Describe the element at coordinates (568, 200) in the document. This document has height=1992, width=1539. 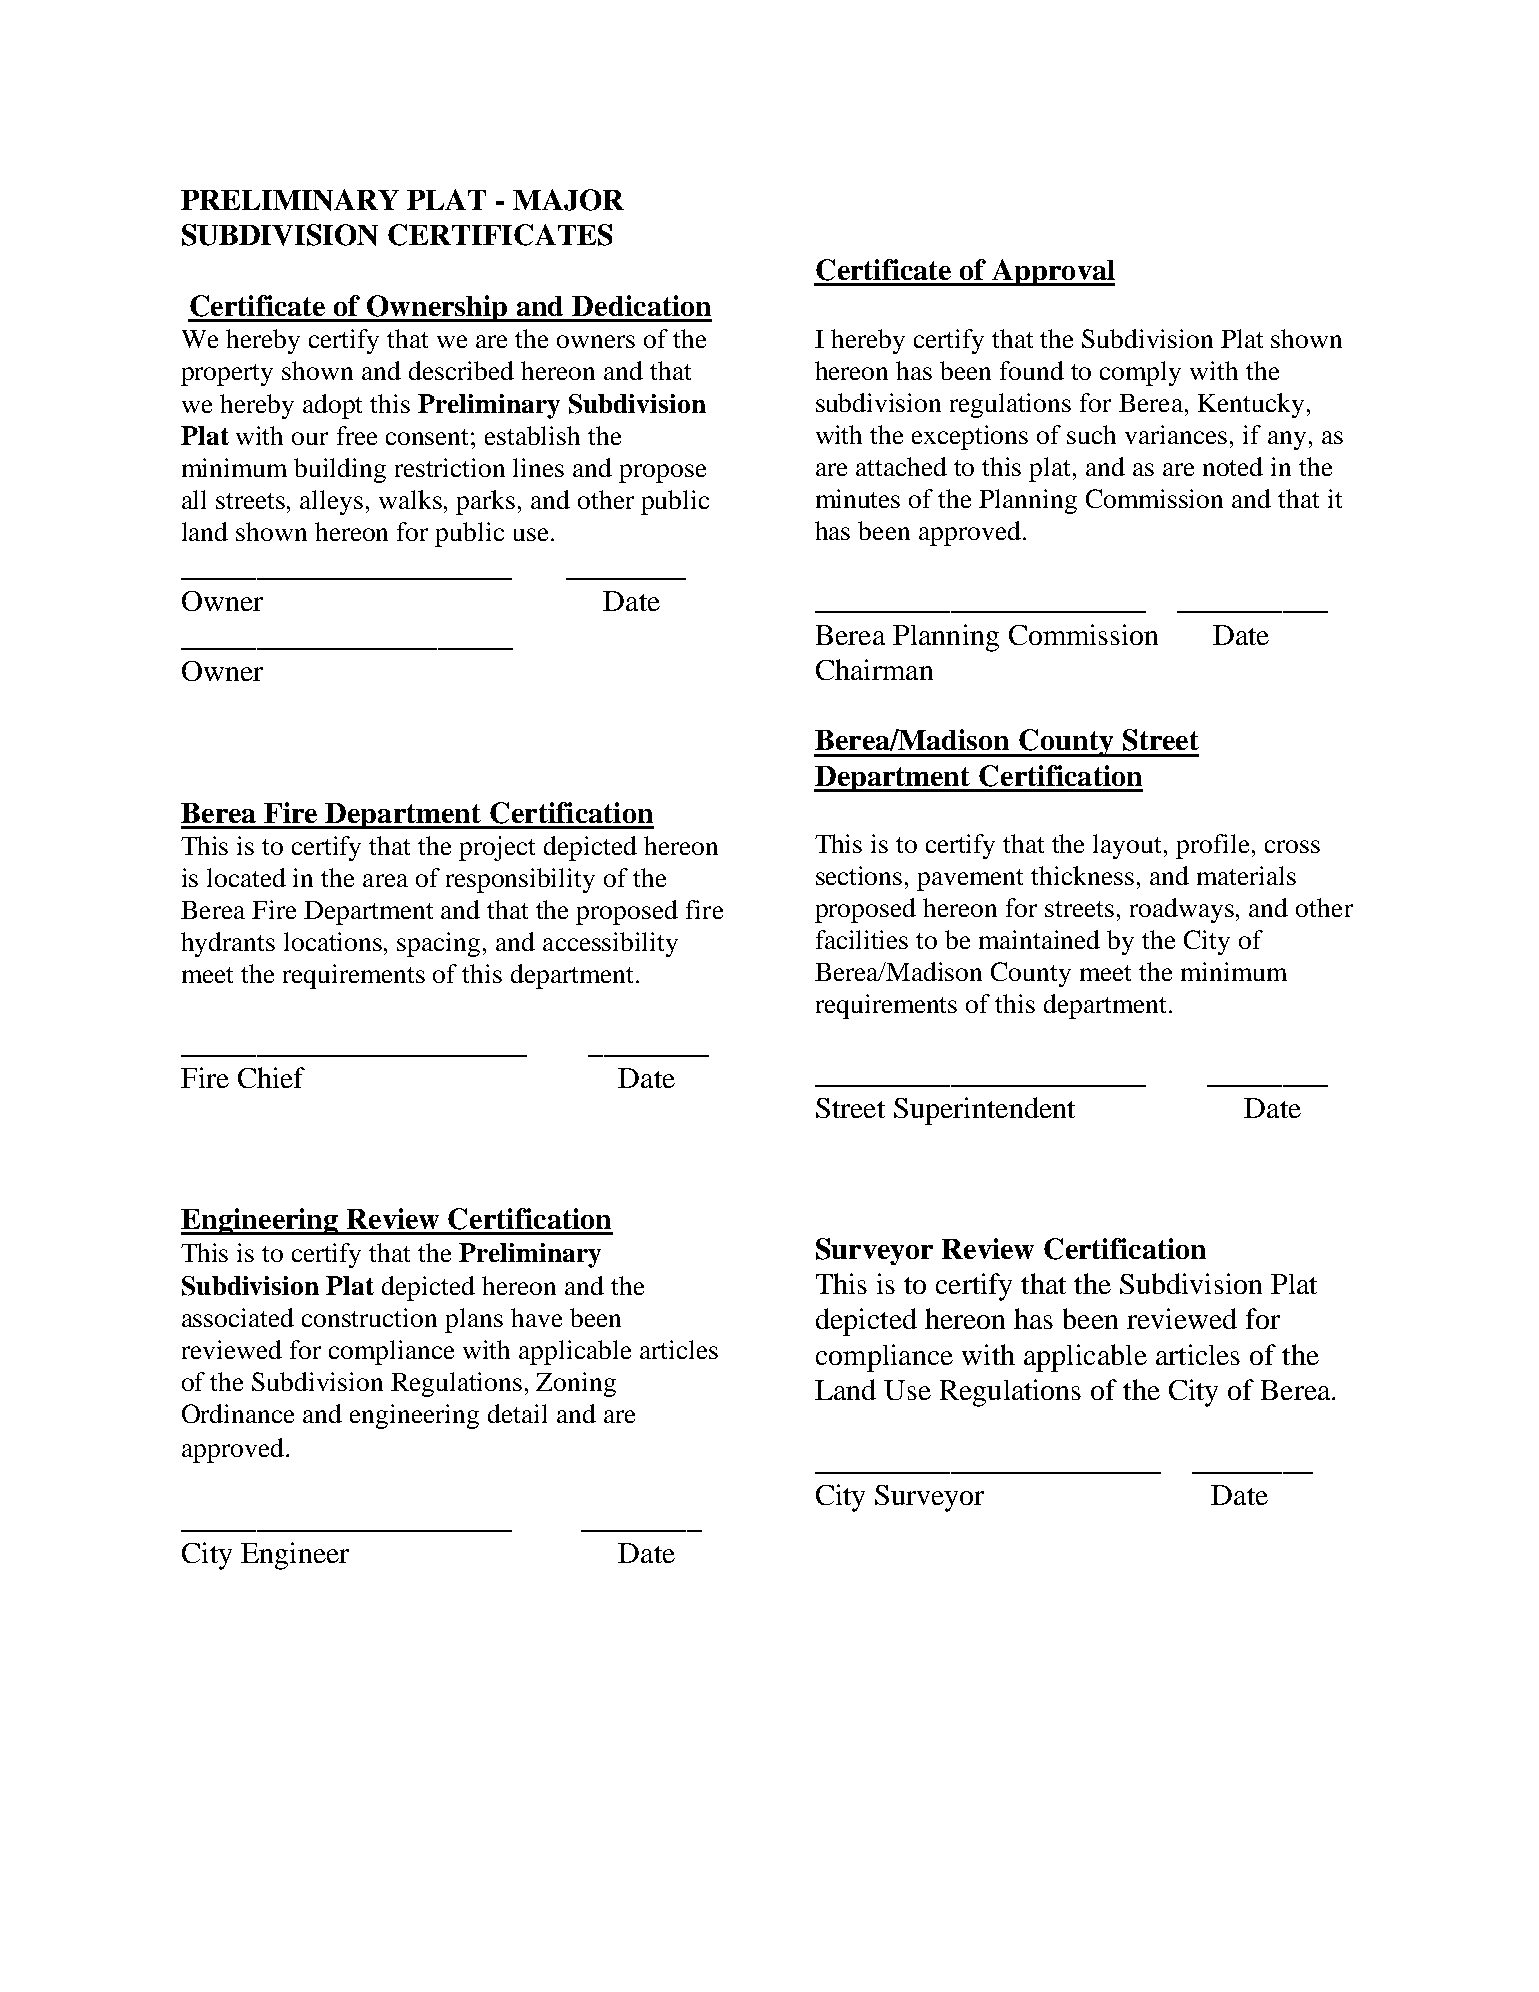
I see `MAJOR` at that location.
